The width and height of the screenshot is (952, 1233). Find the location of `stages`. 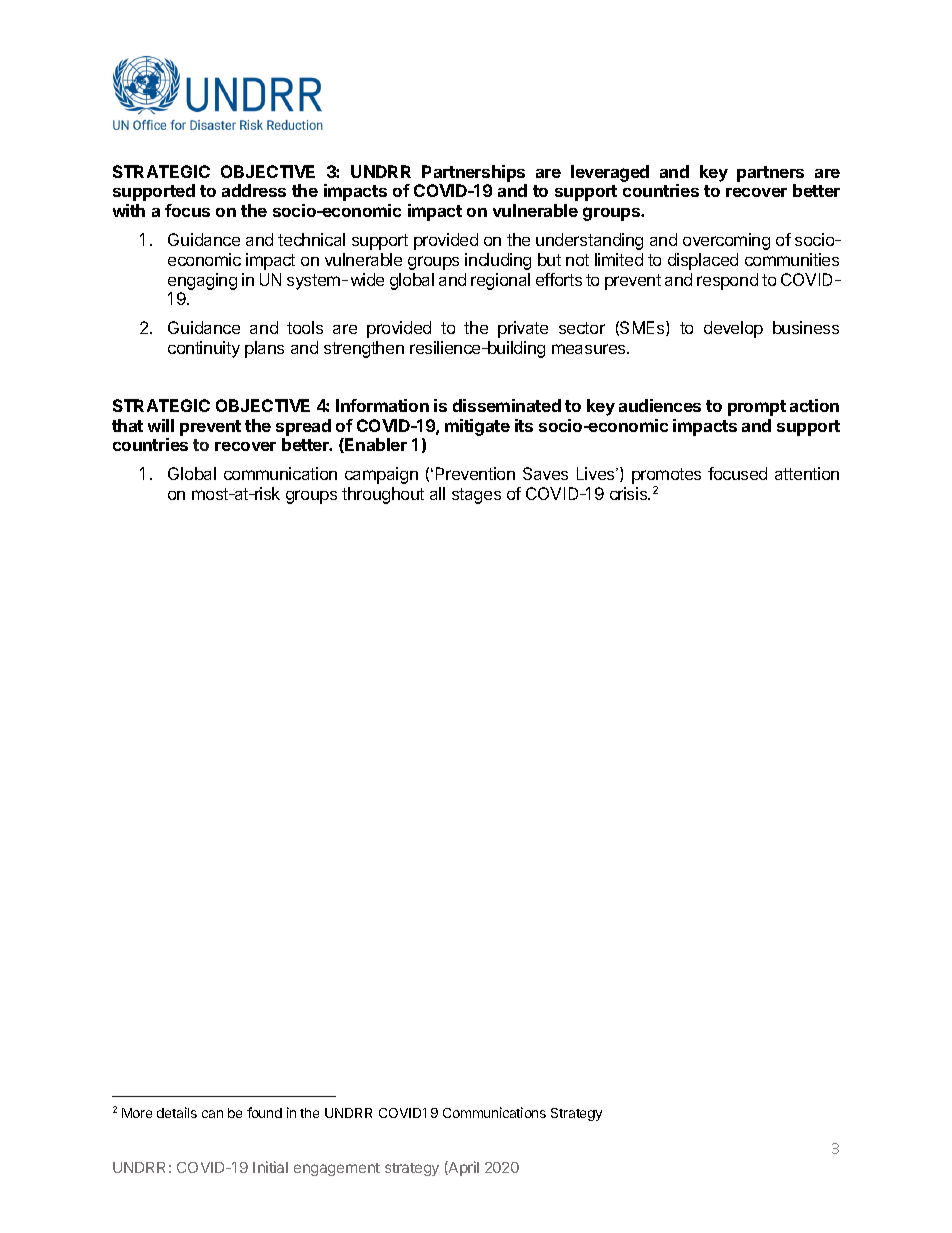

stages is located at coordinates (476, 496).
